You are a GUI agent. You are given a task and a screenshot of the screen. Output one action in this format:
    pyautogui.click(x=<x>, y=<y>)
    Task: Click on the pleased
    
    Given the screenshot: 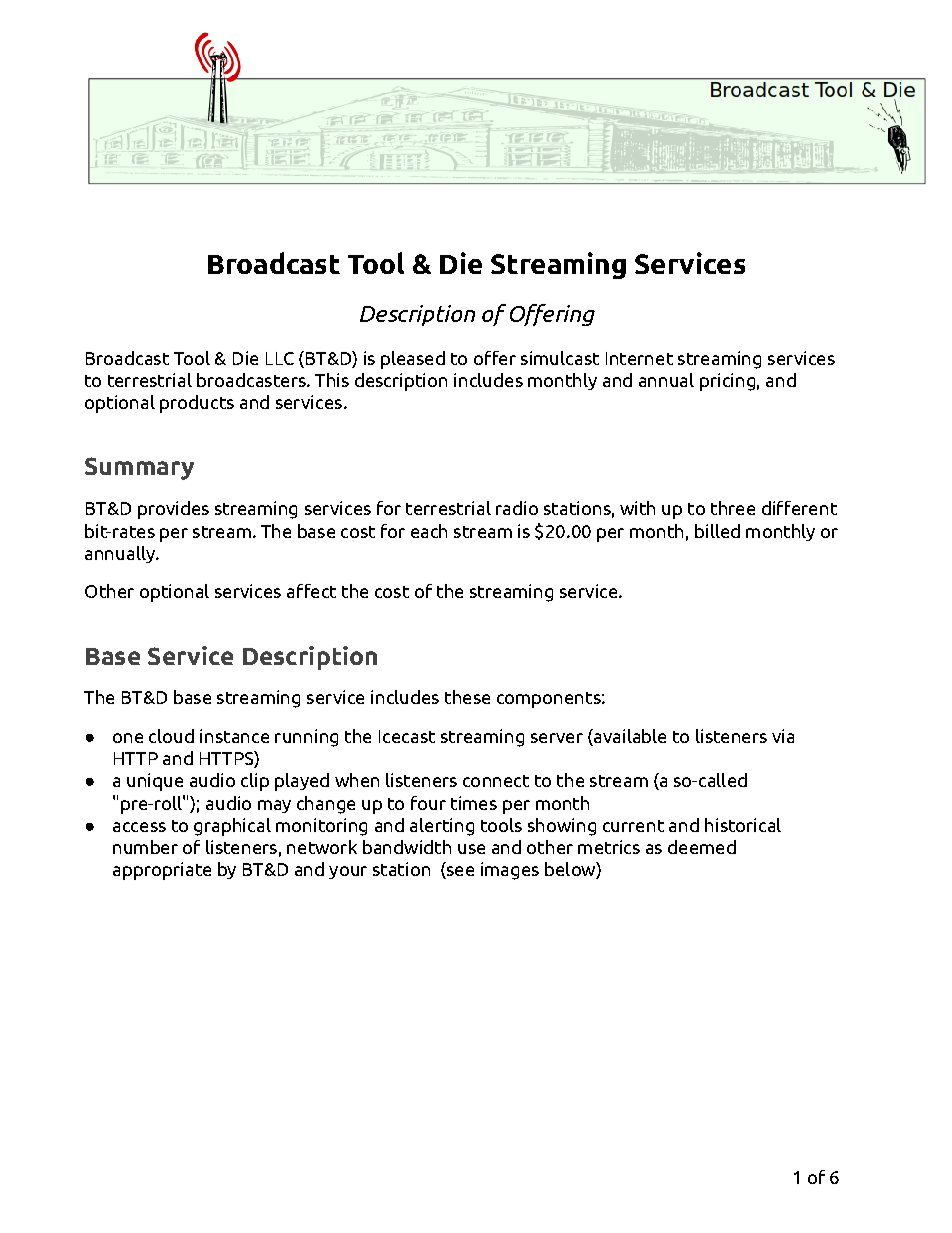 What is the action you would take?
    pyautogui.click(x=413, y=360)
